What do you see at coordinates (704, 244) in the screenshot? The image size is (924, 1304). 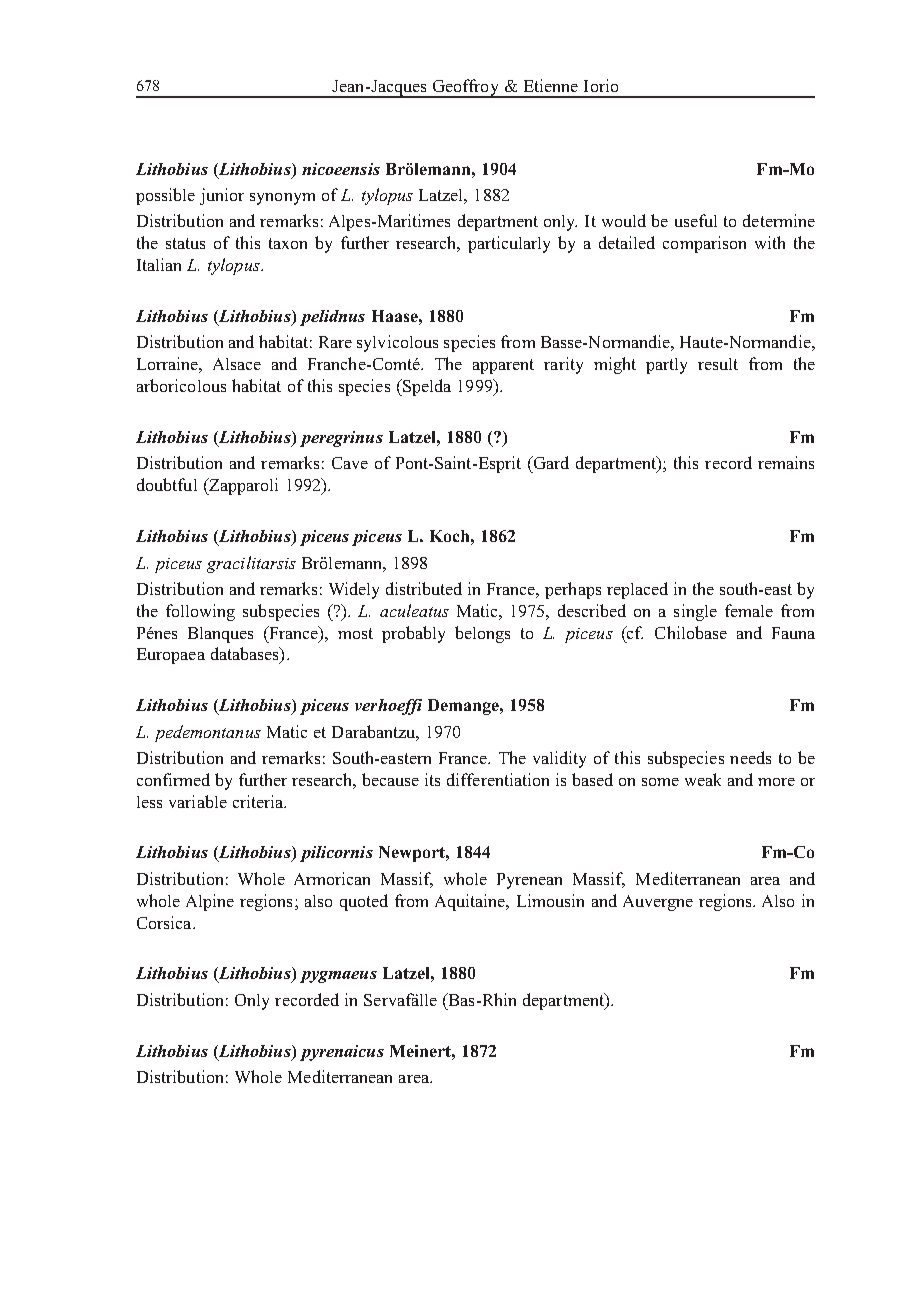 I see `comparison` at bounding box center [704, 244].
